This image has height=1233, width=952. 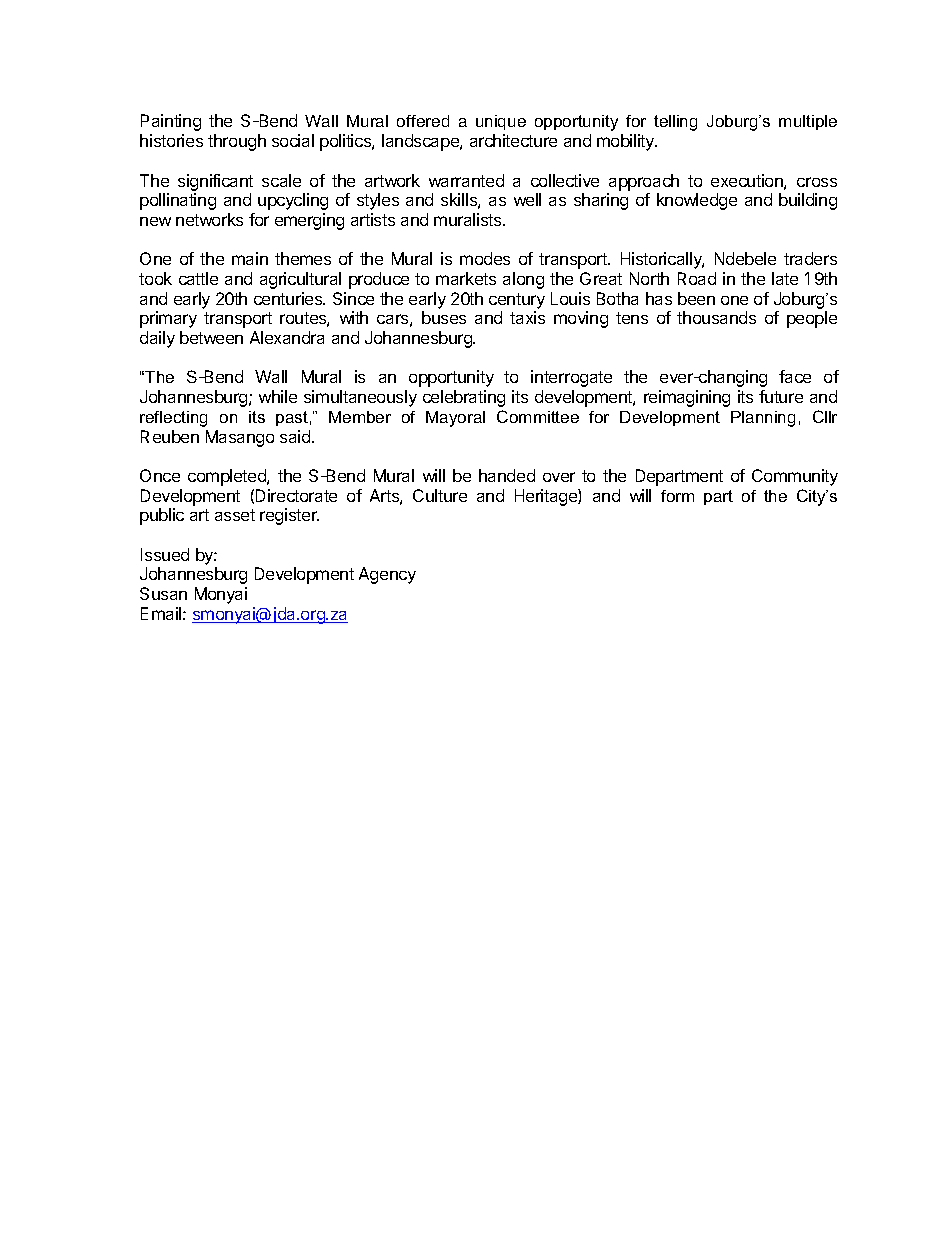 What do you see at coordinates (250, 258) in the image?
I see `main` at bounding box center [250, 258].
